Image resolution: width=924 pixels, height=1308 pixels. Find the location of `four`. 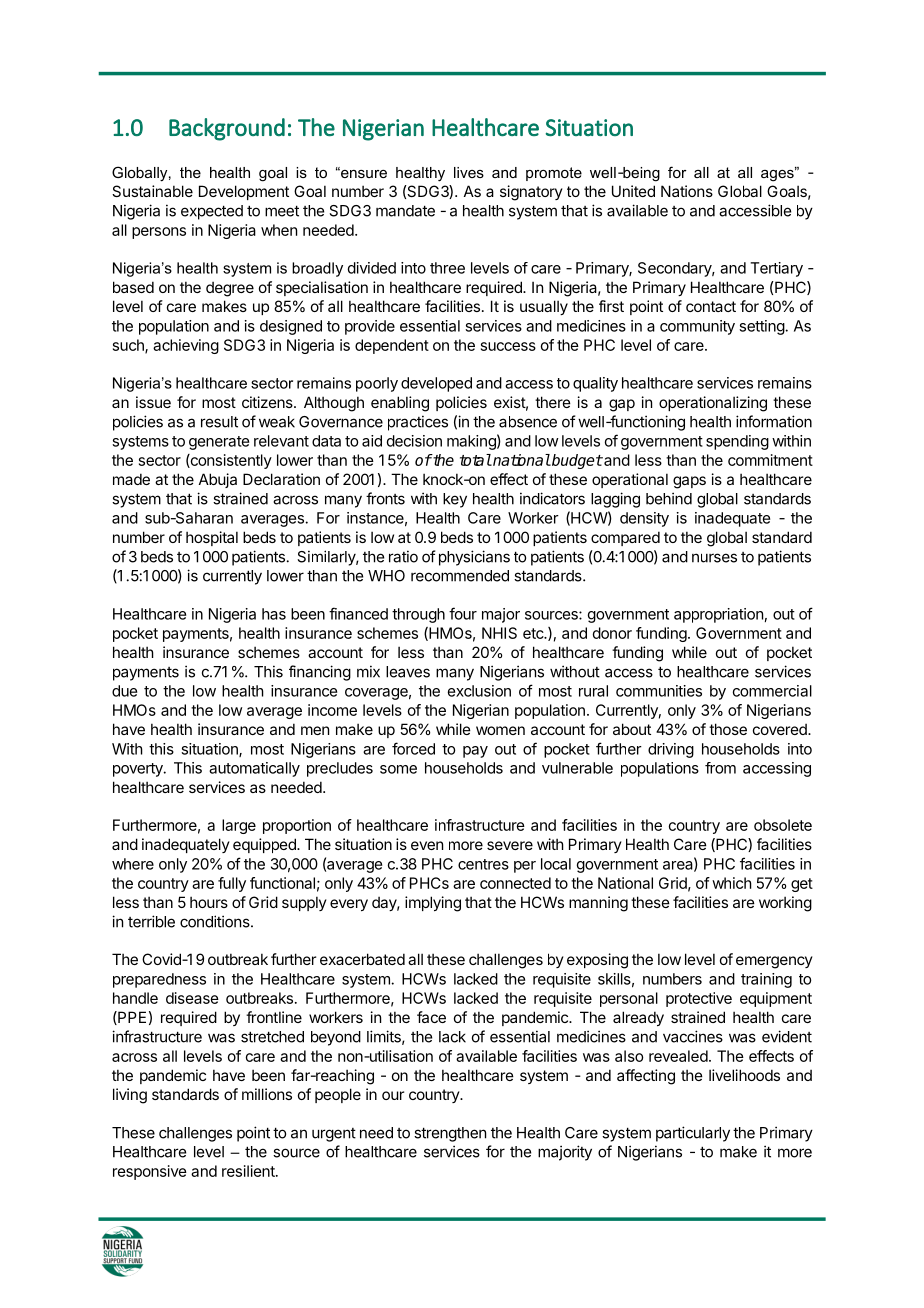

four is located at coordinates (463, 613).
